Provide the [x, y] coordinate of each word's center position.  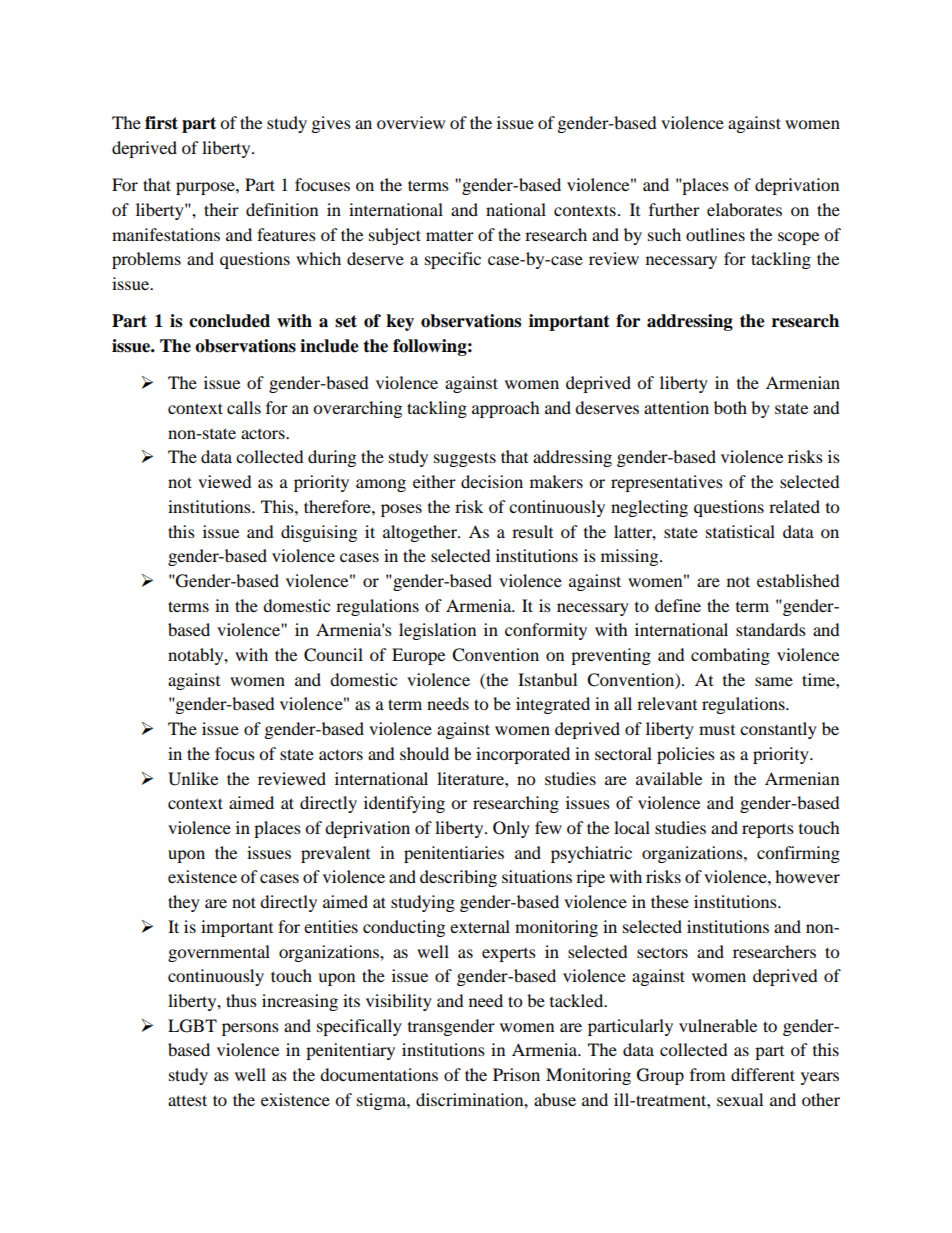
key [400, 322]
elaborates [744, 209]
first [161, 123]
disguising [319, 533]
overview [411, 122]
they [184, 903]
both [730, 407]
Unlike [193, 779]
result [532, 531]
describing [458, 878]
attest [187, 1100]
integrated [553, 705]
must [717, 730]
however [807, 876]
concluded [229, 321]
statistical [740, 531]
